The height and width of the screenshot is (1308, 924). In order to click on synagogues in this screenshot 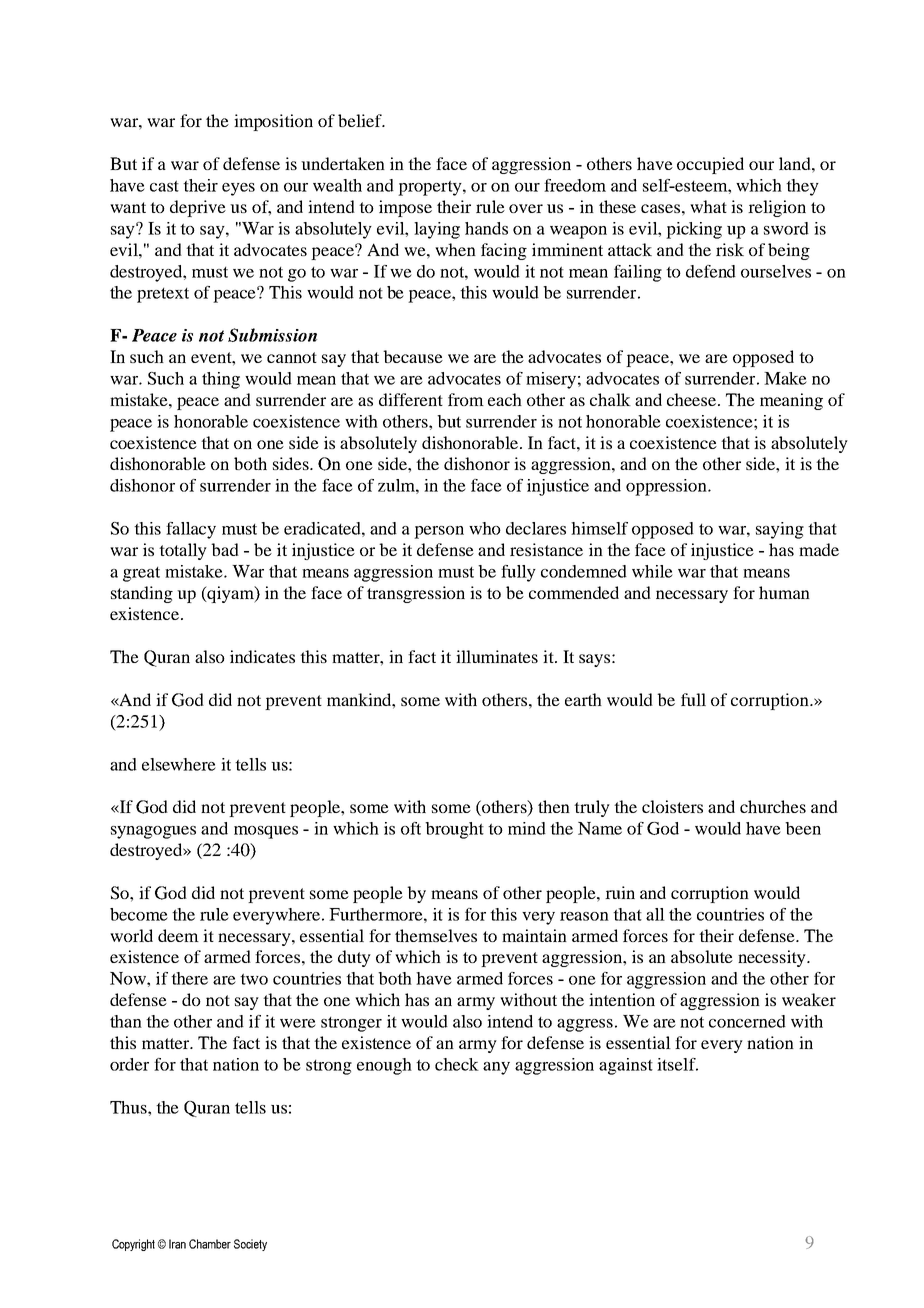, I will do `click(153, 832)`.
